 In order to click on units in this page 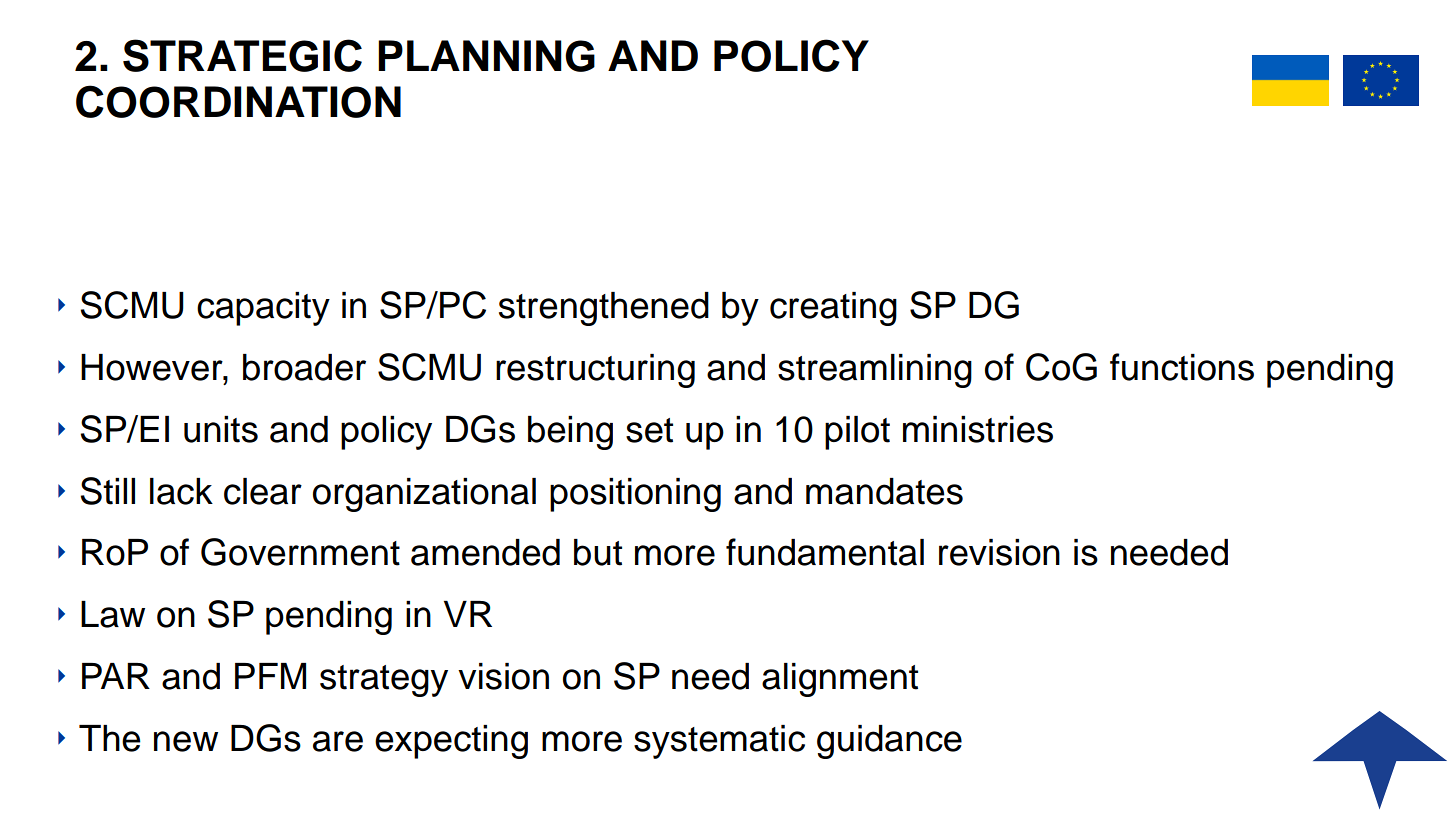, I will do `click(221, 429)`.
